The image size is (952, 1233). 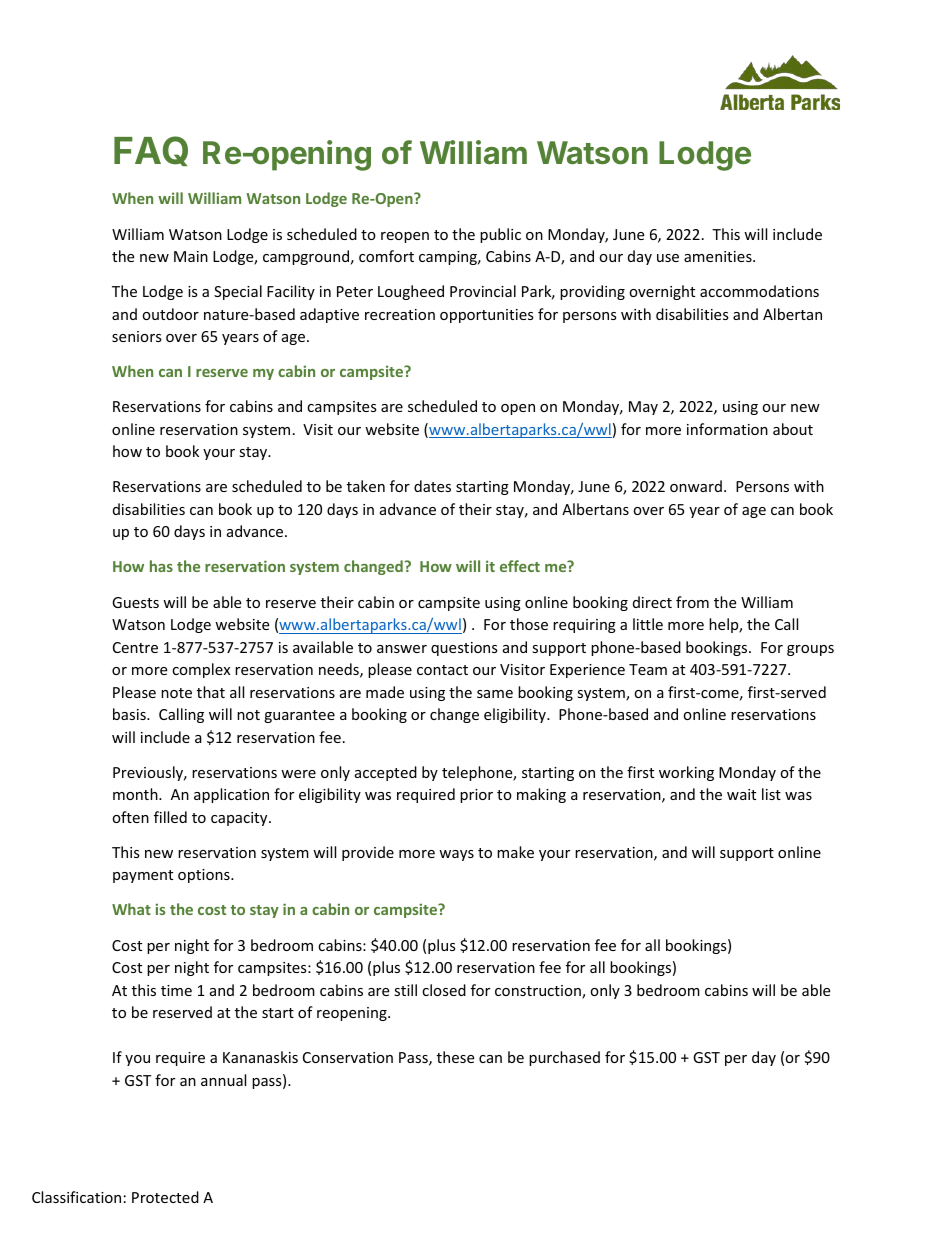 What do you see at coordinates (151, 151) in the screenshot?
I see `FAQ` at bounding box center [151, 151].
